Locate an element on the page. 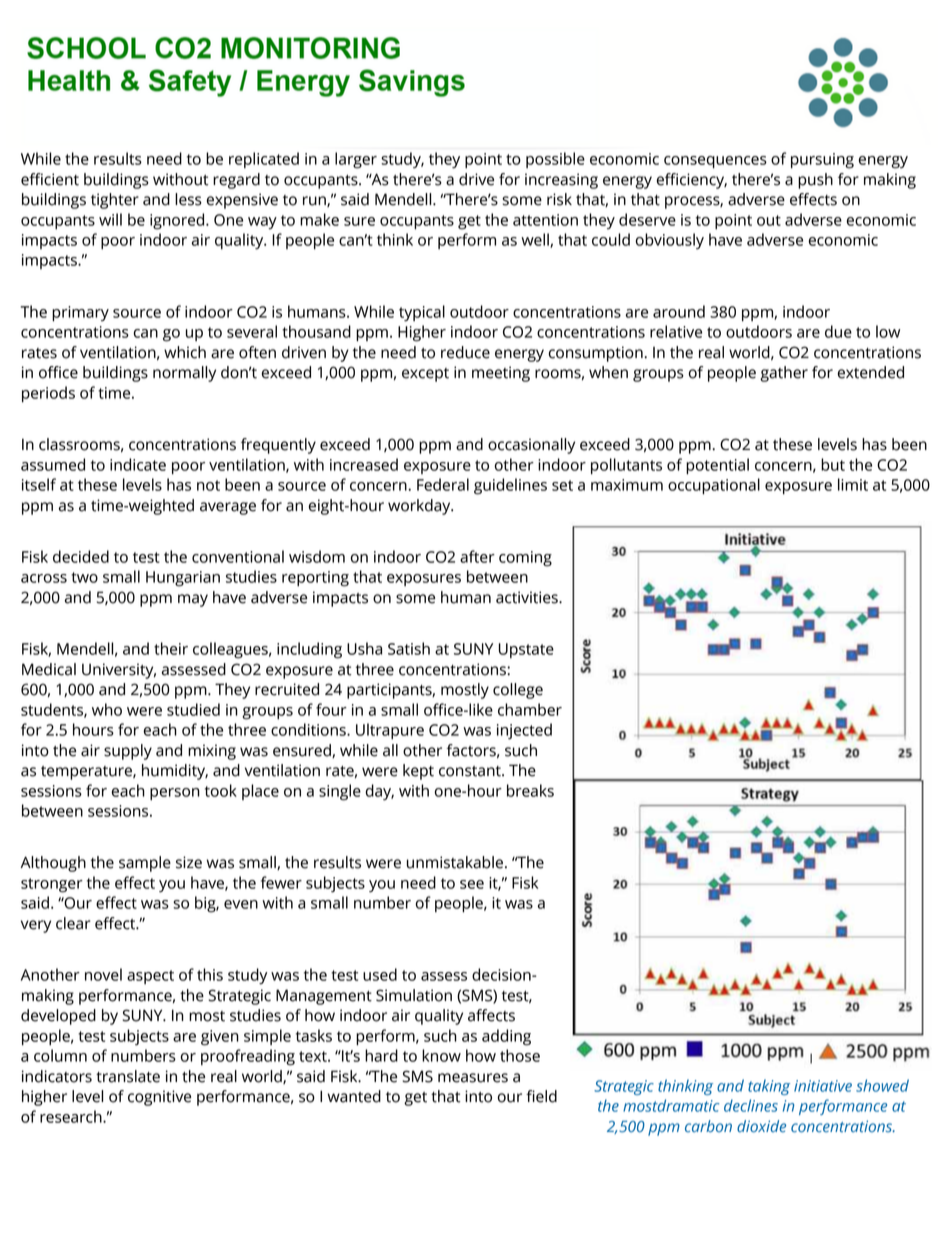 The width and height of the document is (952, 1233). breaks is located at coordinates (530, 790).
